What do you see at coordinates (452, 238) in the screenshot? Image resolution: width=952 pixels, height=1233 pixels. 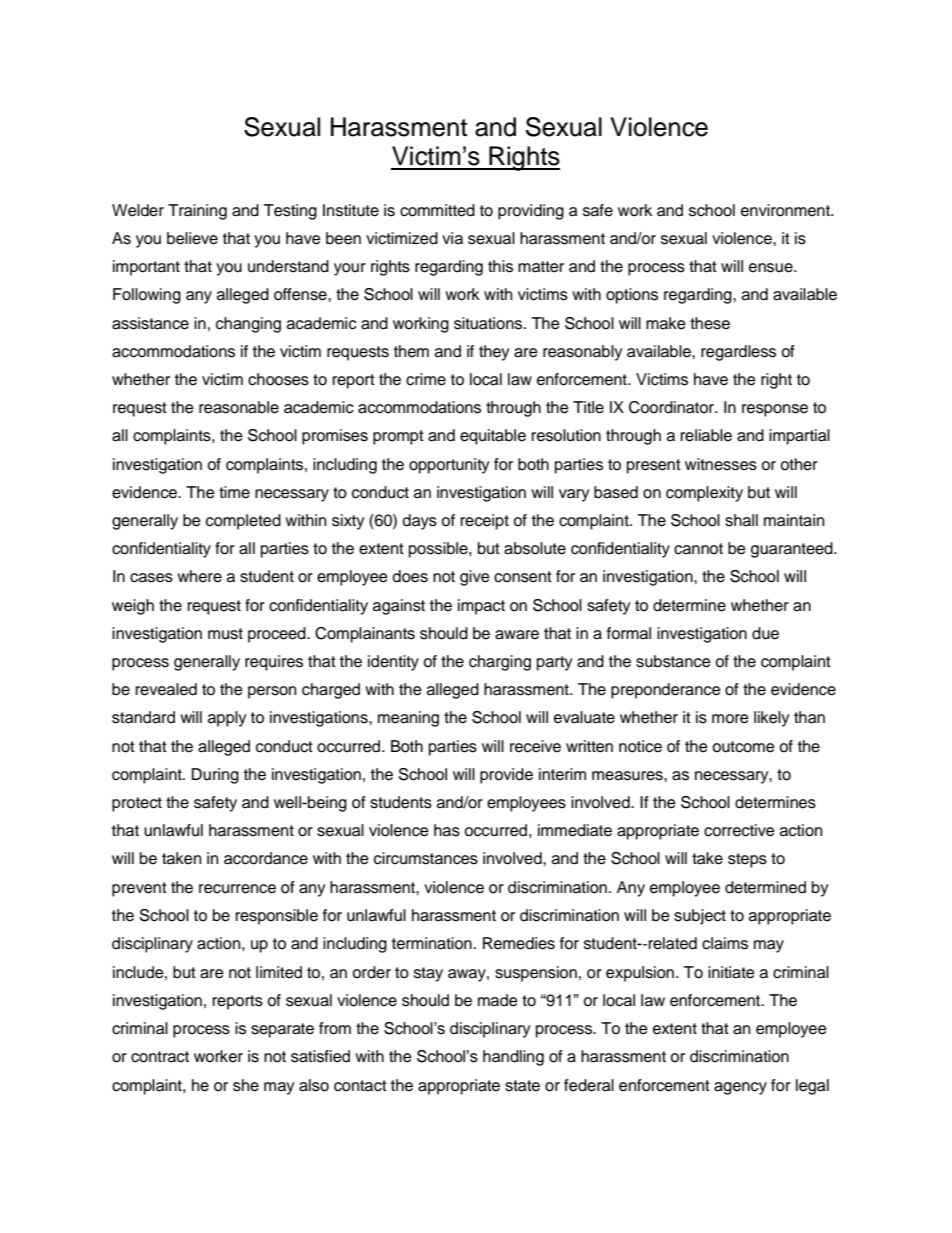 I see `via` at bounding box center [452, 238].
